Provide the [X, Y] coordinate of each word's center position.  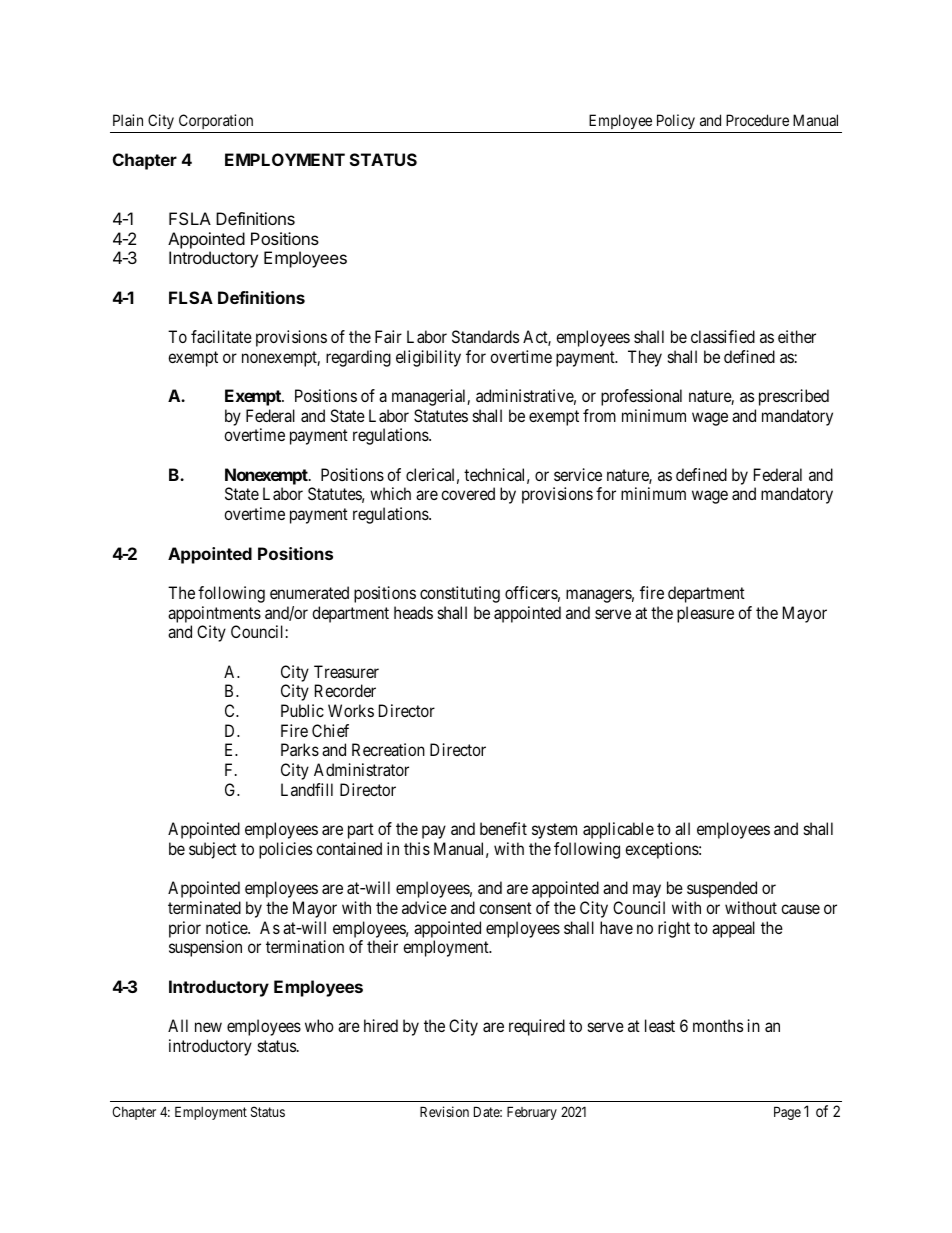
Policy [675, 123]
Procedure [757, 120]
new [208, 1027]
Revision [444, 1111]
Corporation [216, 123]
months [718, 1025]
